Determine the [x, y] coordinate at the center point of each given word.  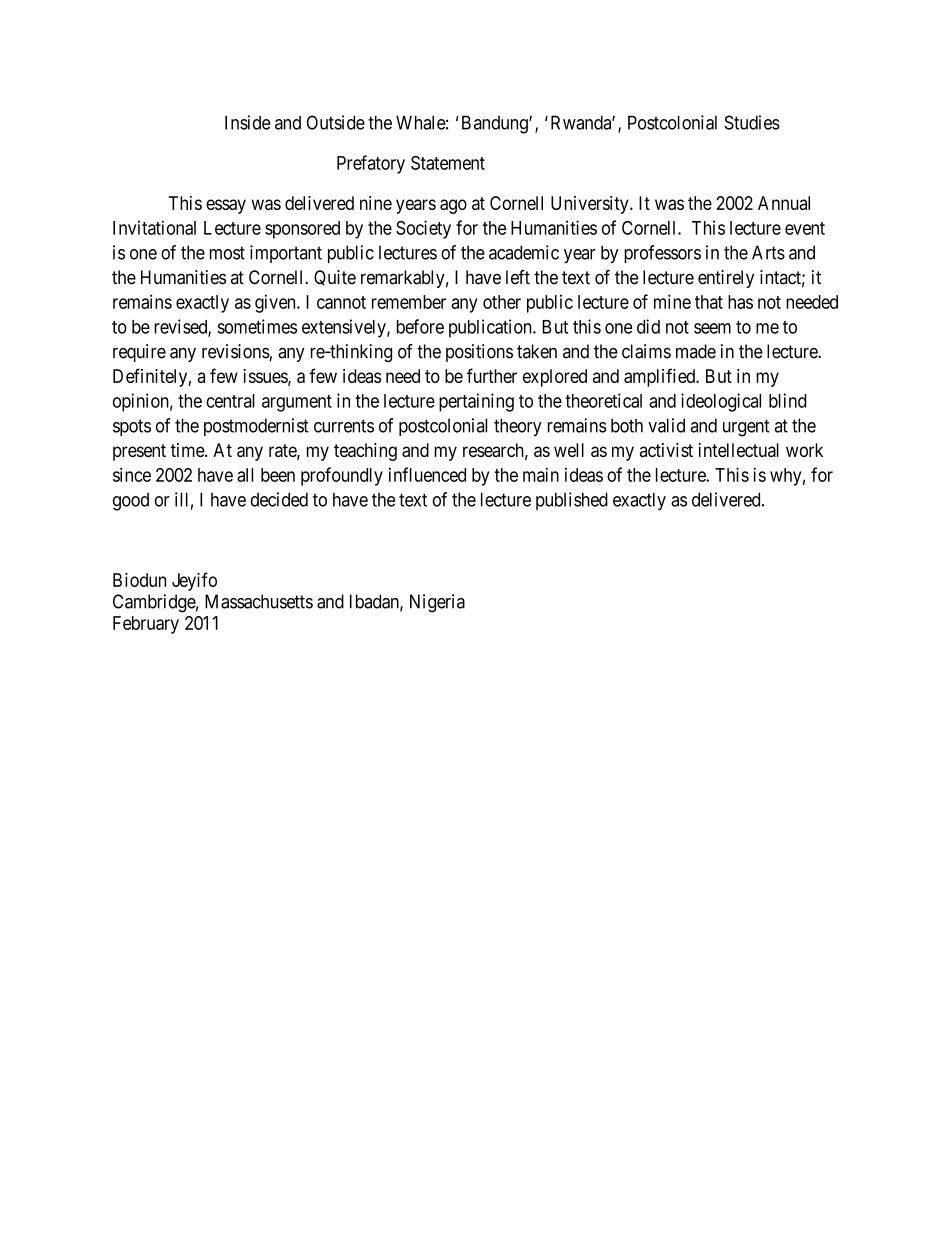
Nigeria [437, 603]
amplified [661, 377]
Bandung [496, 124]
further [492, 375]
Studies [752, 122]
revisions [236, 352]
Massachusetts [259, 601]
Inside [248, 122]
